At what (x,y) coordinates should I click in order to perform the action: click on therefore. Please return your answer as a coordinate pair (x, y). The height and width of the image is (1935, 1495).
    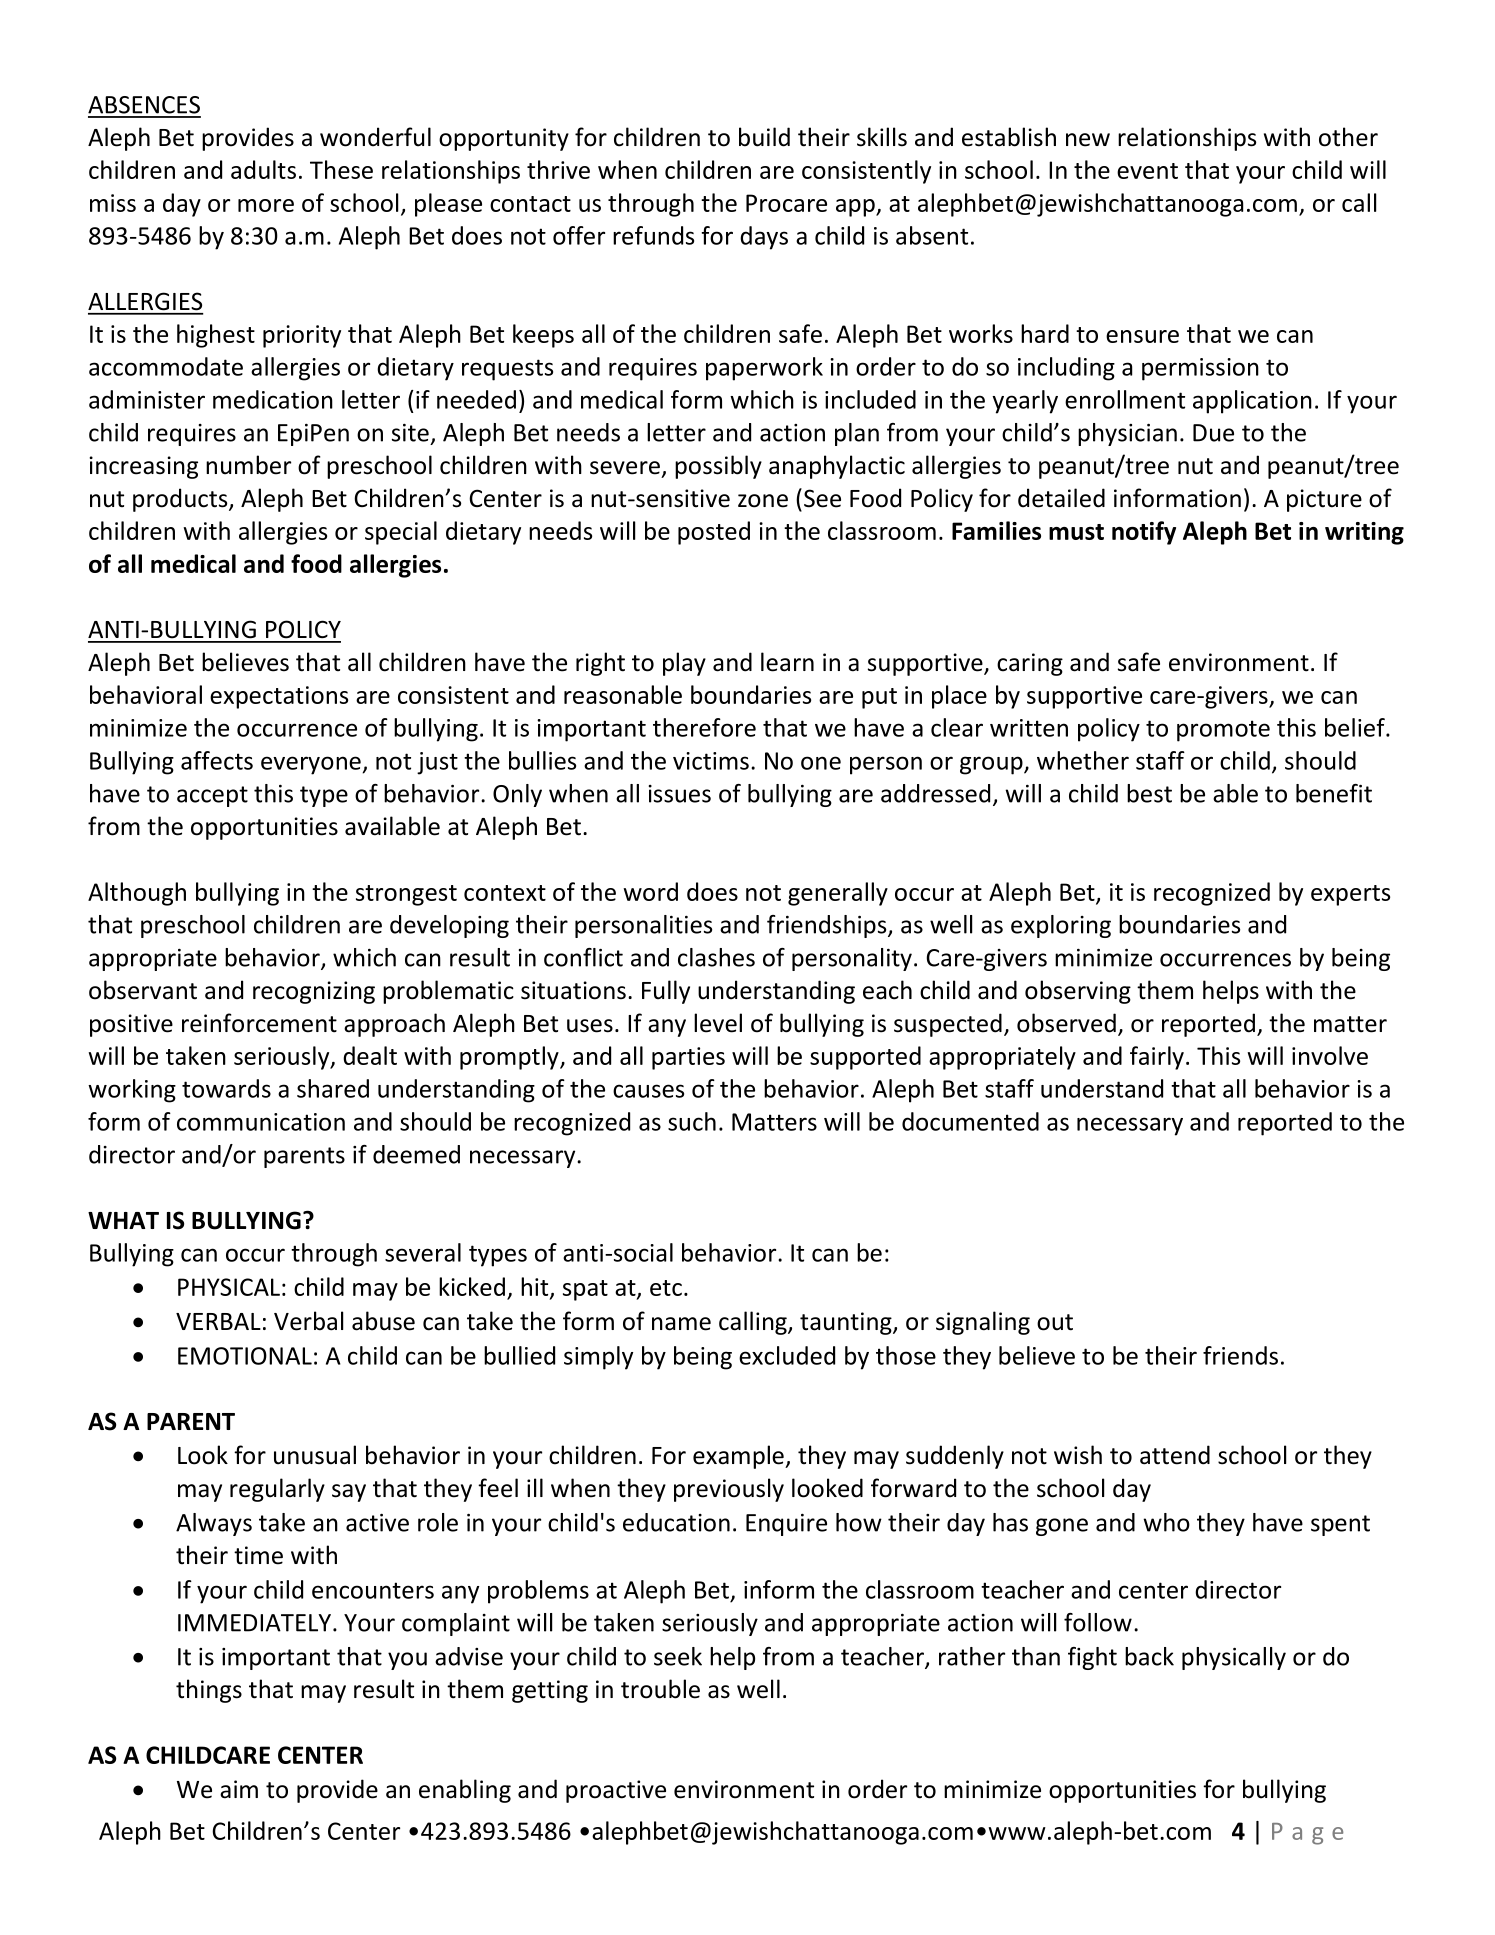
    Looking at the image, I should click on (704, 727).
